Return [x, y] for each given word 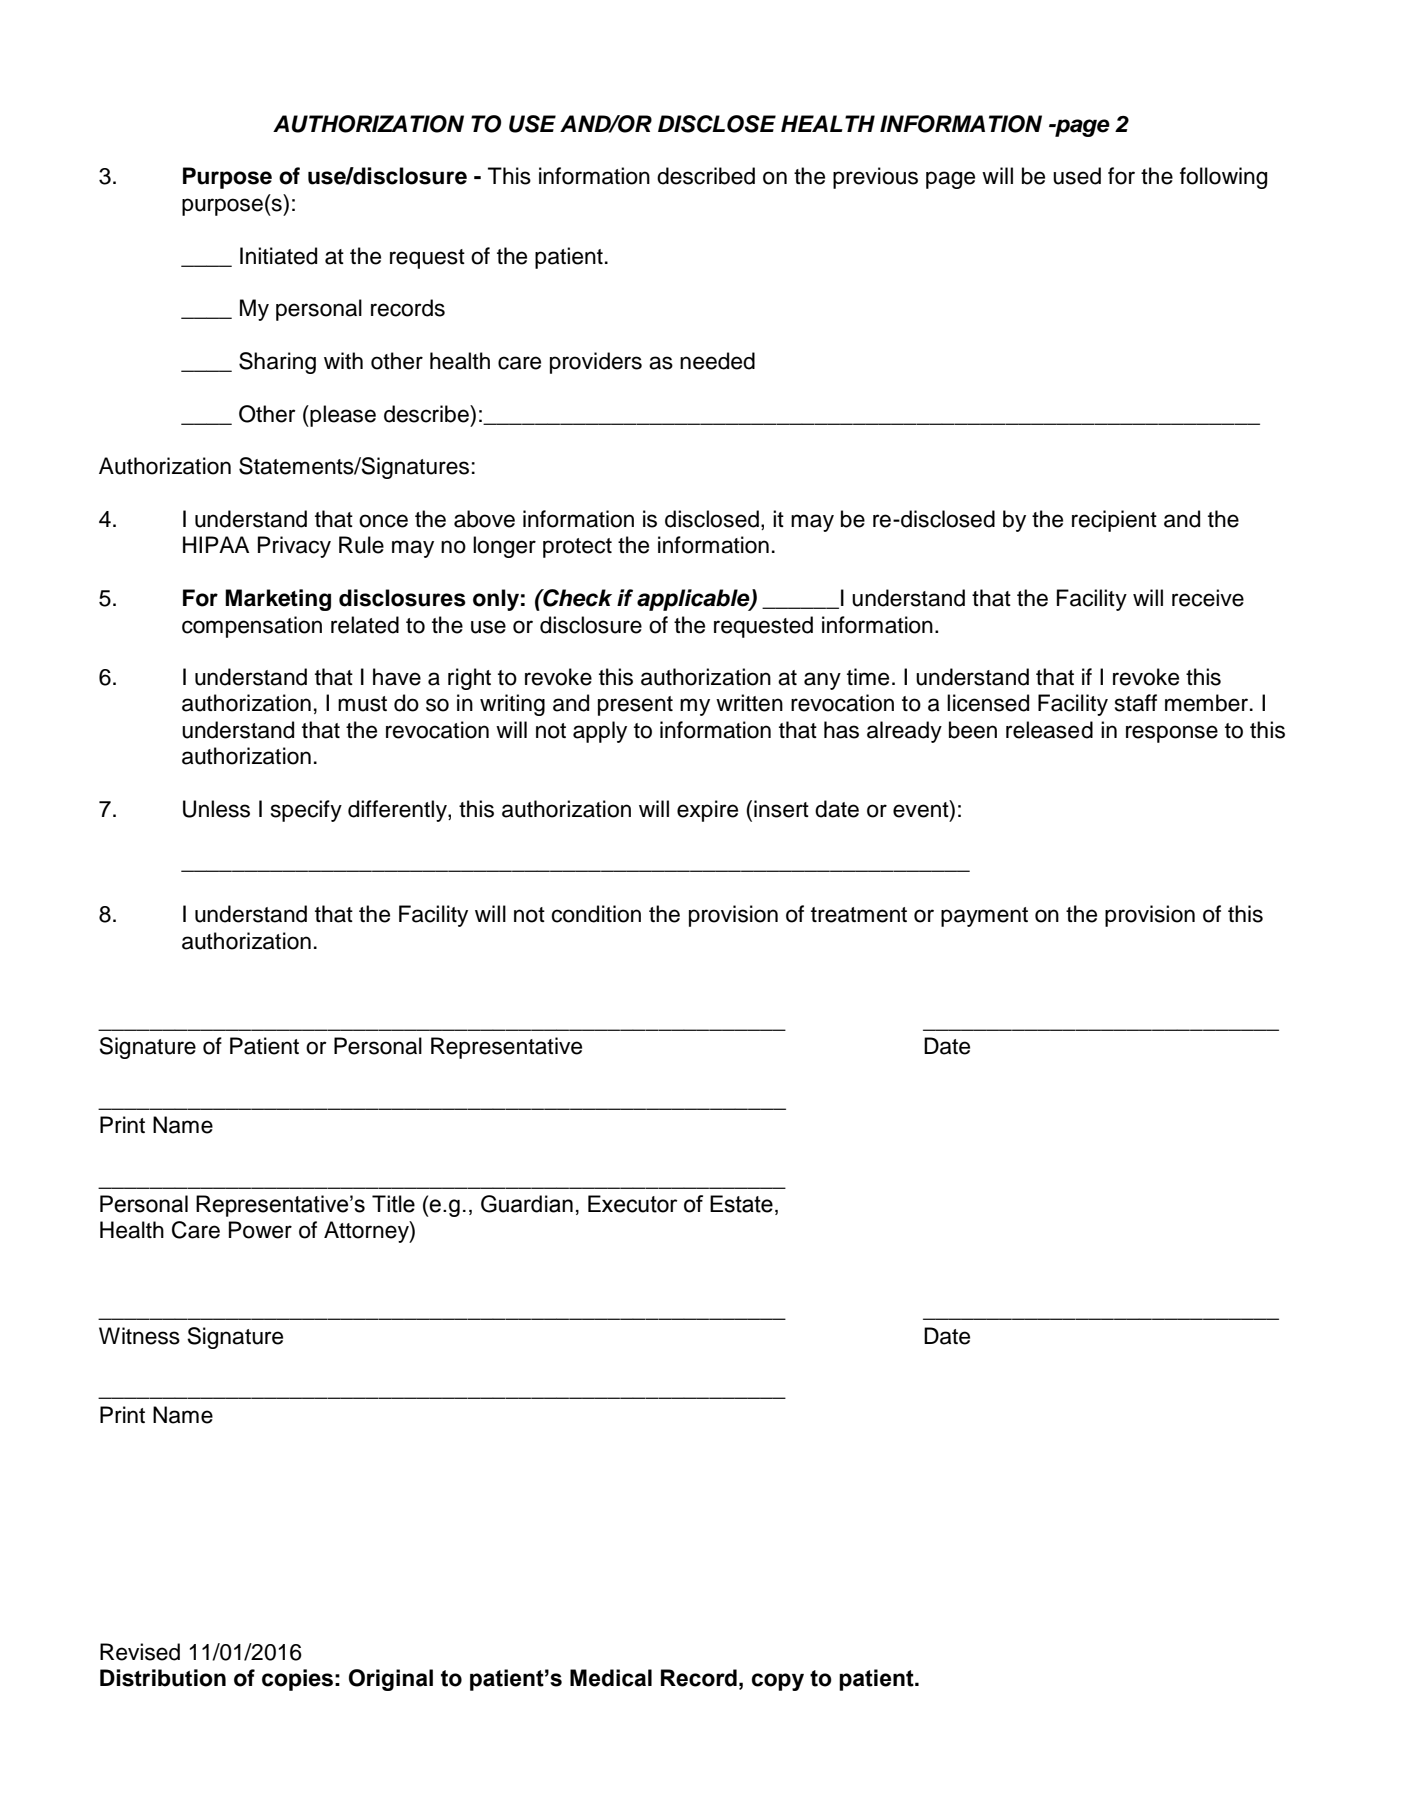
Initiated [278, 256]
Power [260, 1230]
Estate [741, 1204]
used [1077, 176]
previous [875, 178]
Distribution [163, 1678]
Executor [633, 1204]
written [749, 703]
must [362, 704]
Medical [611, 1678]
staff [1136, 703]
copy [778, 1682]
